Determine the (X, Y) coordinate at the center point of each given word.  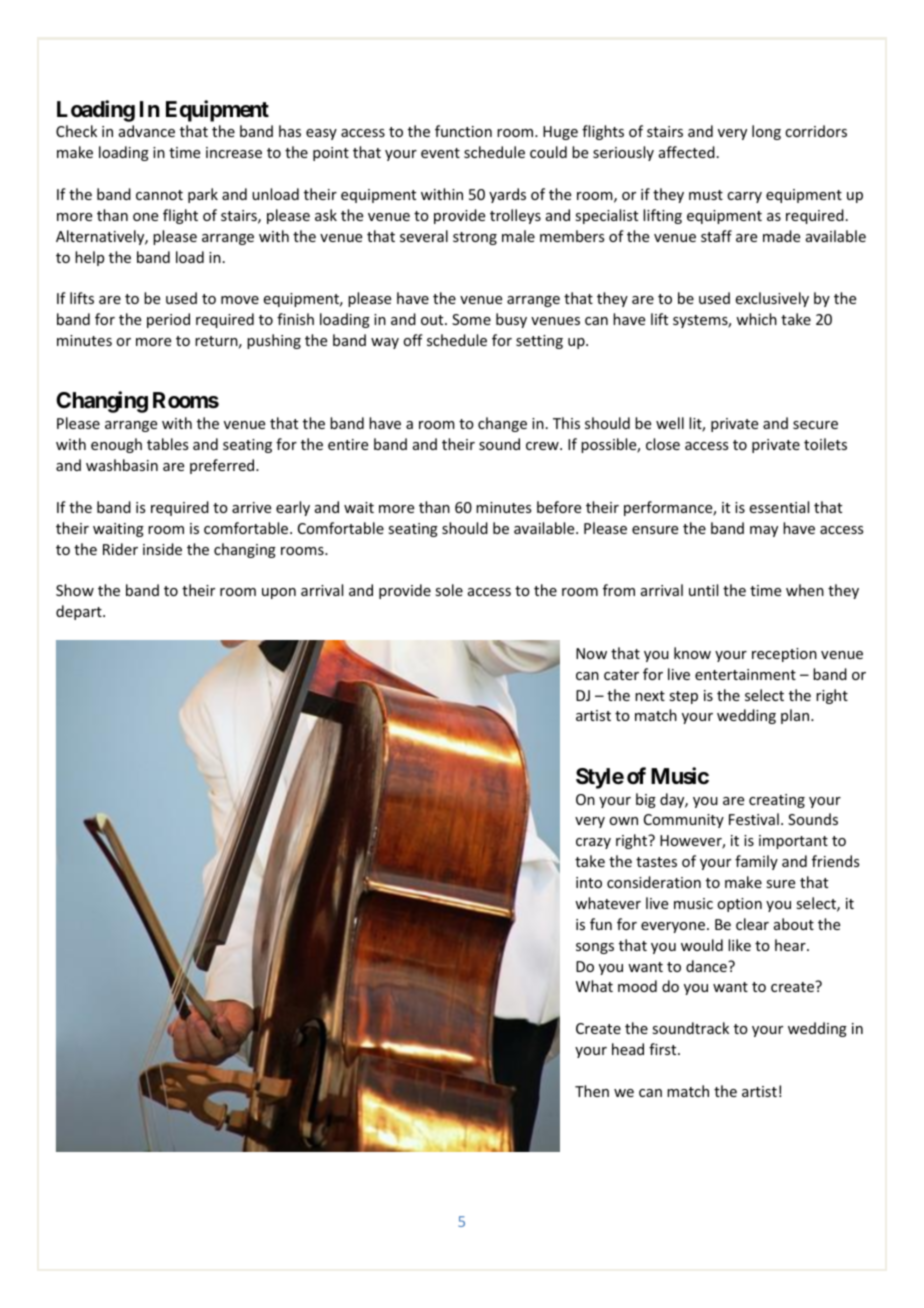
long (766, 132)
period (168, 320)
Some (471, 319)
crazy (593, 843)
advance (147, 131)
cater (621, 675)
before (559, 507)
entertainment (745, 674)
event (440, 153)
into (589, 882)
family (756, 862)
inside (162, 549)
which (756, 319)
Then (592, 1091)
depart (80, 612)
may (764, 531)
